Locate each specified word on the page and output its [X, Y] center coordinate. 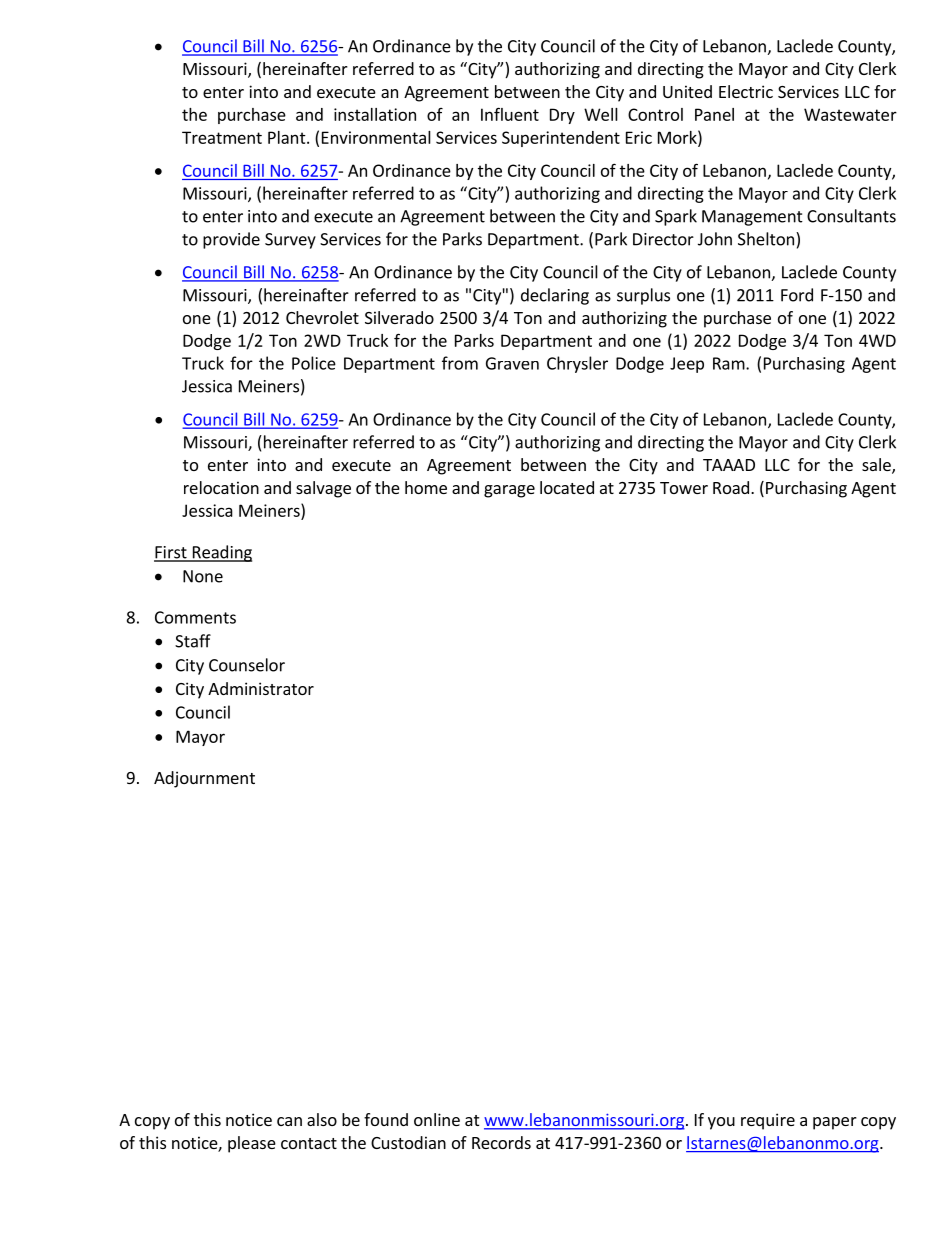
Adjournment [204, 779]
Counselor [247, 665]
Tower [684, 488]
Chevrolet [322, 317]
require [768, 1121]
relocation [221, 487]
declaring [555, 296]
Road [732, 487]
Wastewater [850, 114]
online [437, 1119]
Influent [510, 114]
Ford [797, 295]
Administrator [261, 688]
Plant [288, 137]
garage [509, 491]
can [289, 1121]
